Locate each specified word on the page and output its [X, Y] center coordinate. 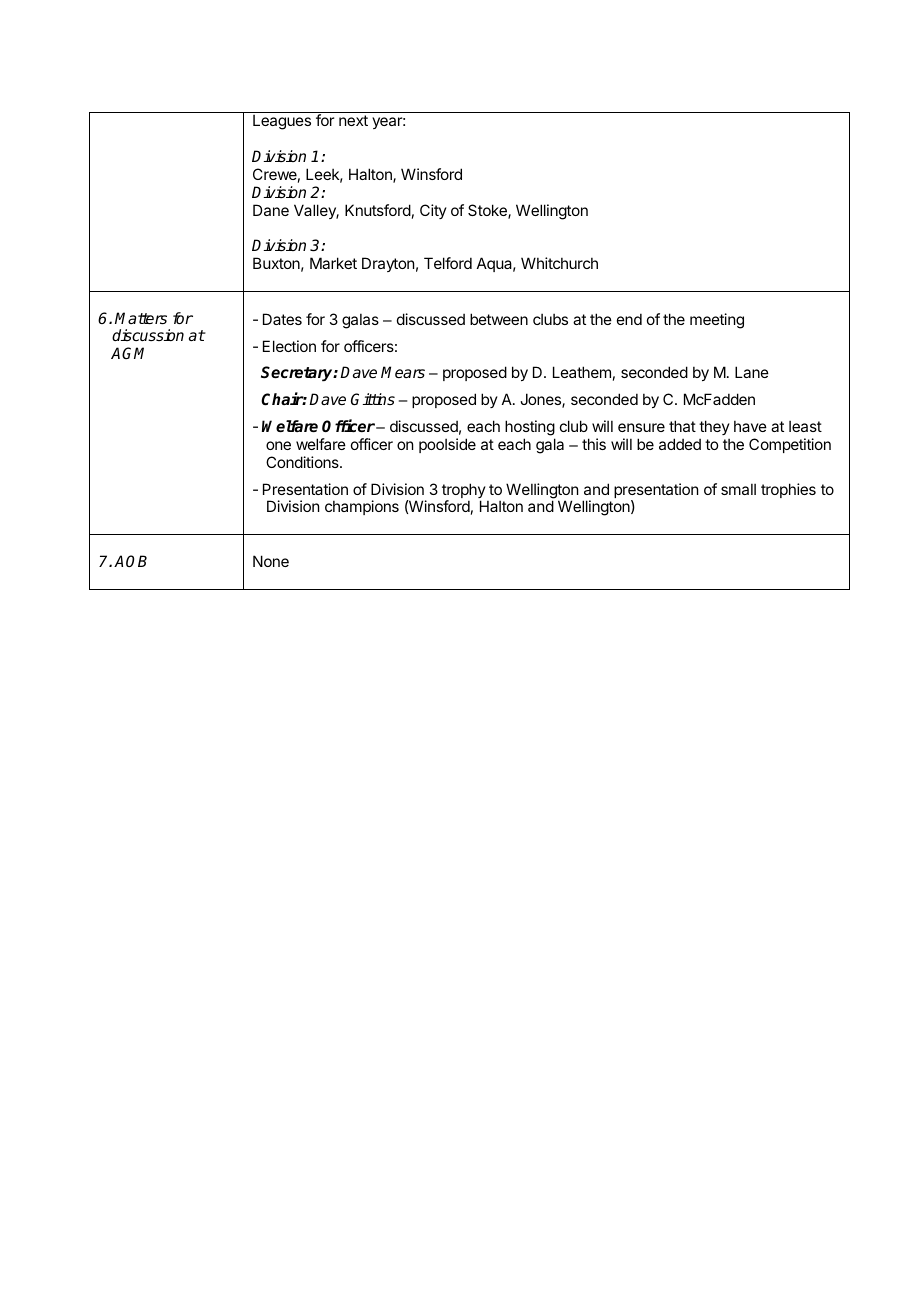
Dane [271, 210]
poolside [447, 445]
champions [362, 507]
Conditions [303, 462]
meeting [717, 321]
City [433, 211]
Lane [752, 372]
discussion [148, 335]
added [680, 444]
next [353, 120]
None [271, 561]
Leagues [282, 122]
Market [333, 263]
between [499, 319]
